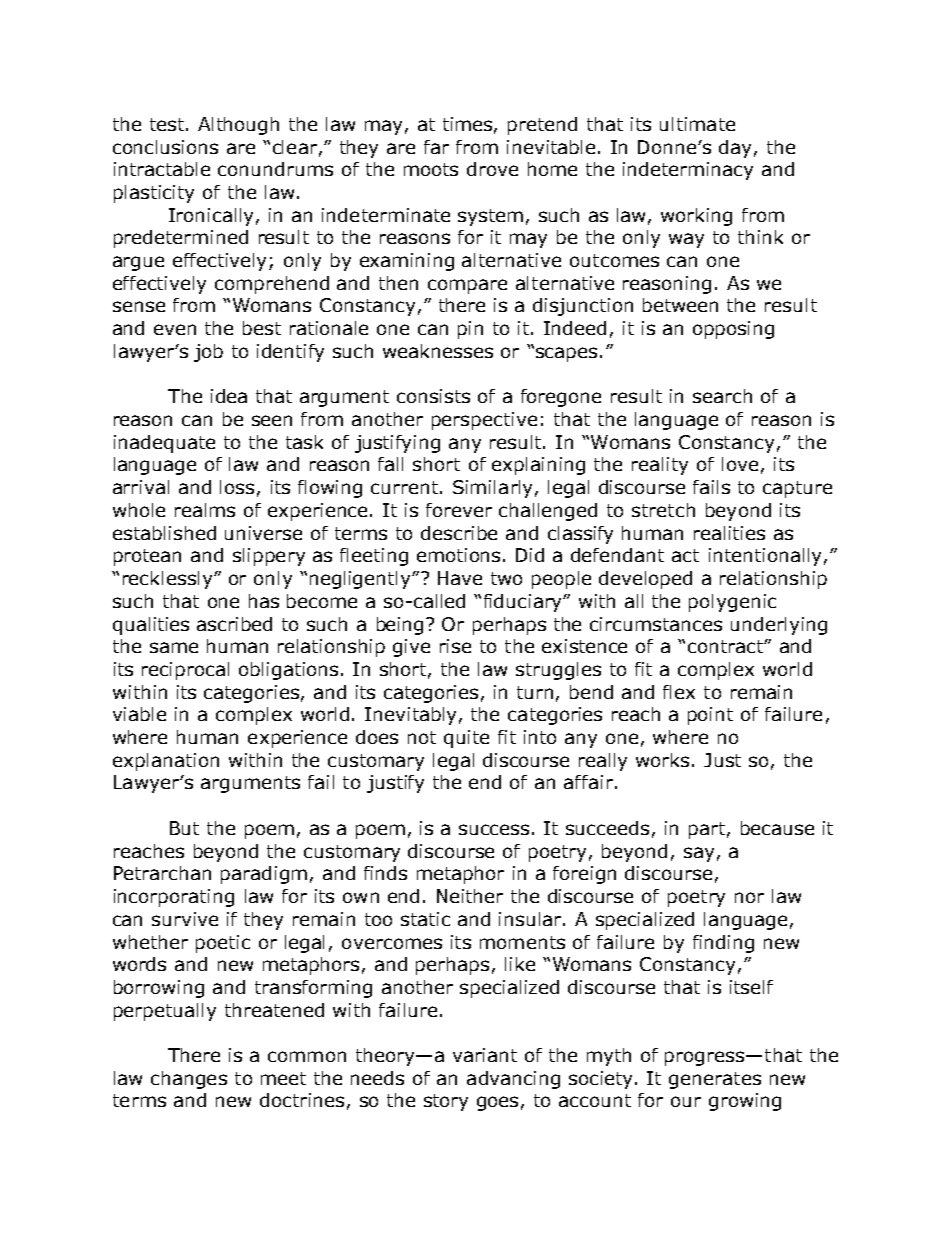 This screenshot has height=1233, width=952. Describe the element at coordinates (189, 1080) in the screenshot. I see `changes` at that location.
